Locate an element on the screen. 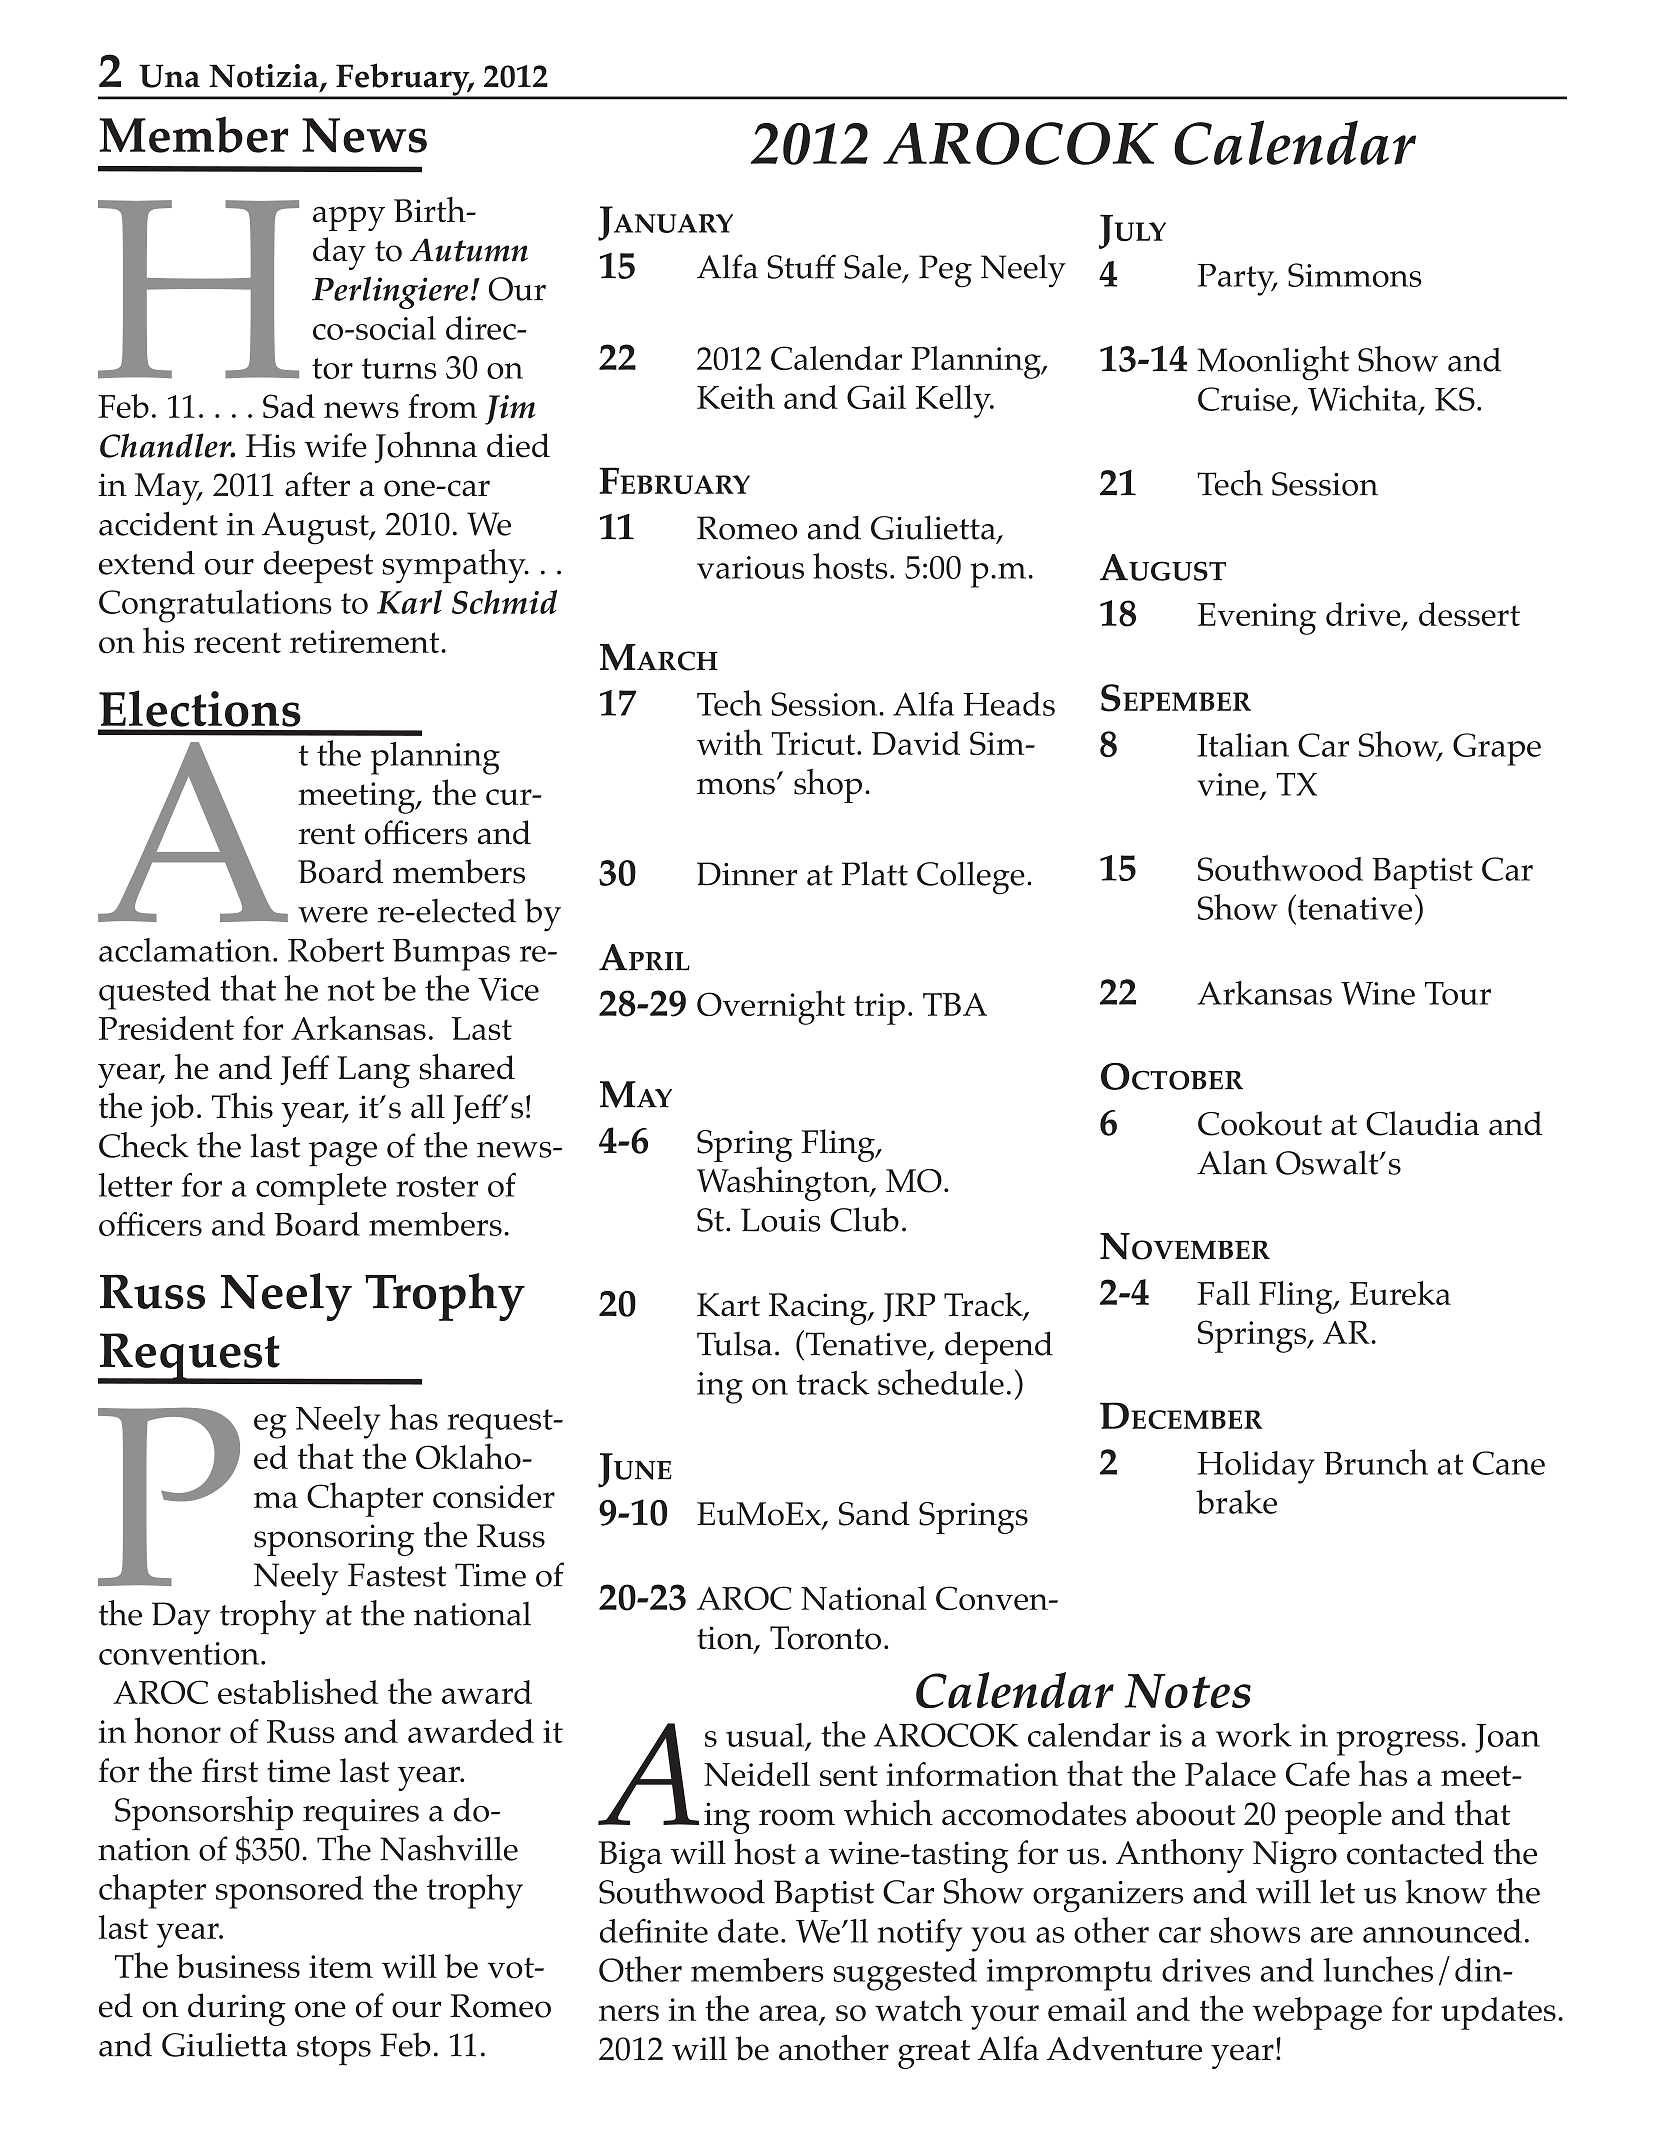 Image resolution: width=1665 pixels, height=2154 pixels. announced is located at coordinates (1442, 1931).
